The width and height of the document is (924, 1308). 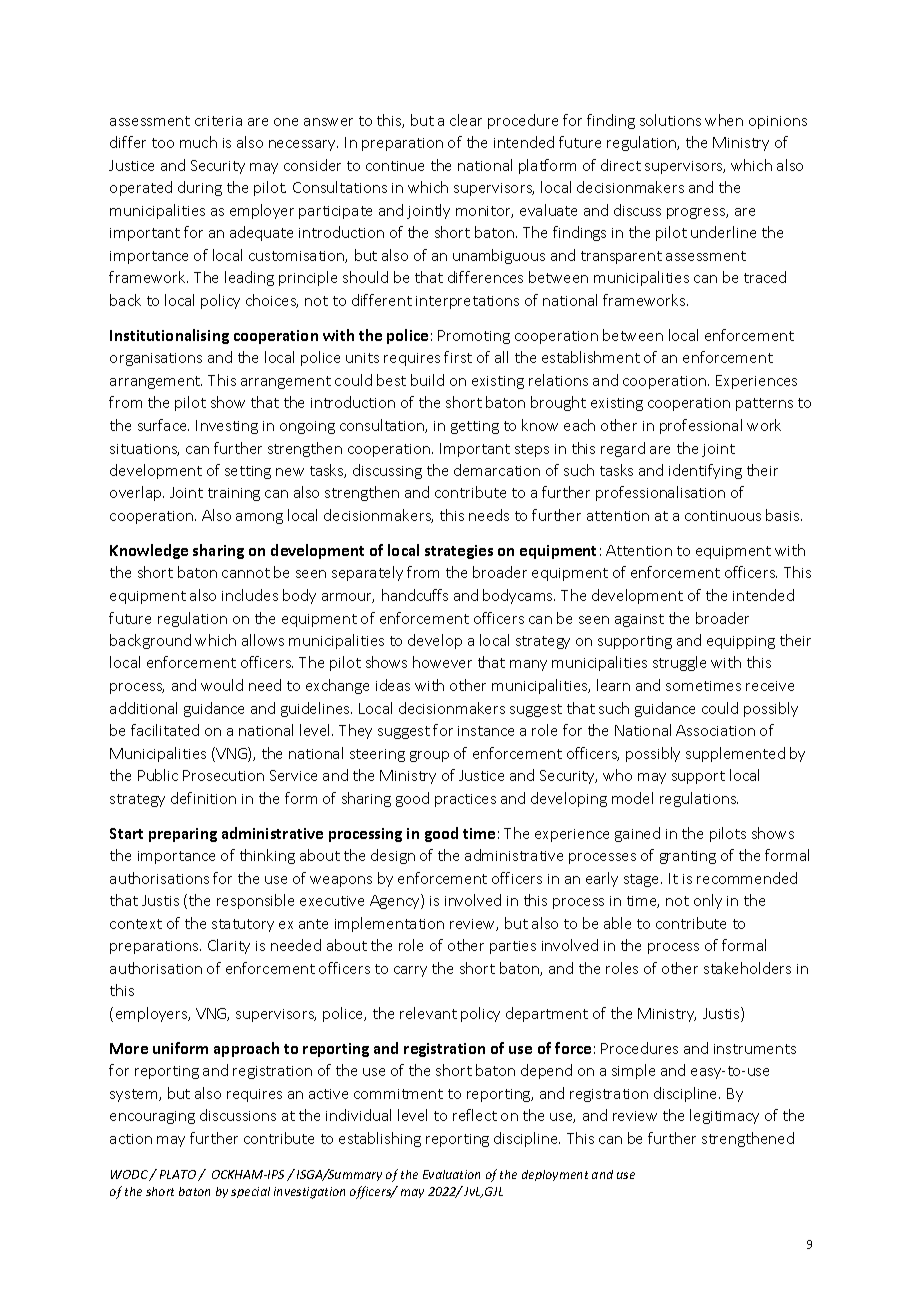 I want to click on legitimacy, so click(x=724, y=1116).
